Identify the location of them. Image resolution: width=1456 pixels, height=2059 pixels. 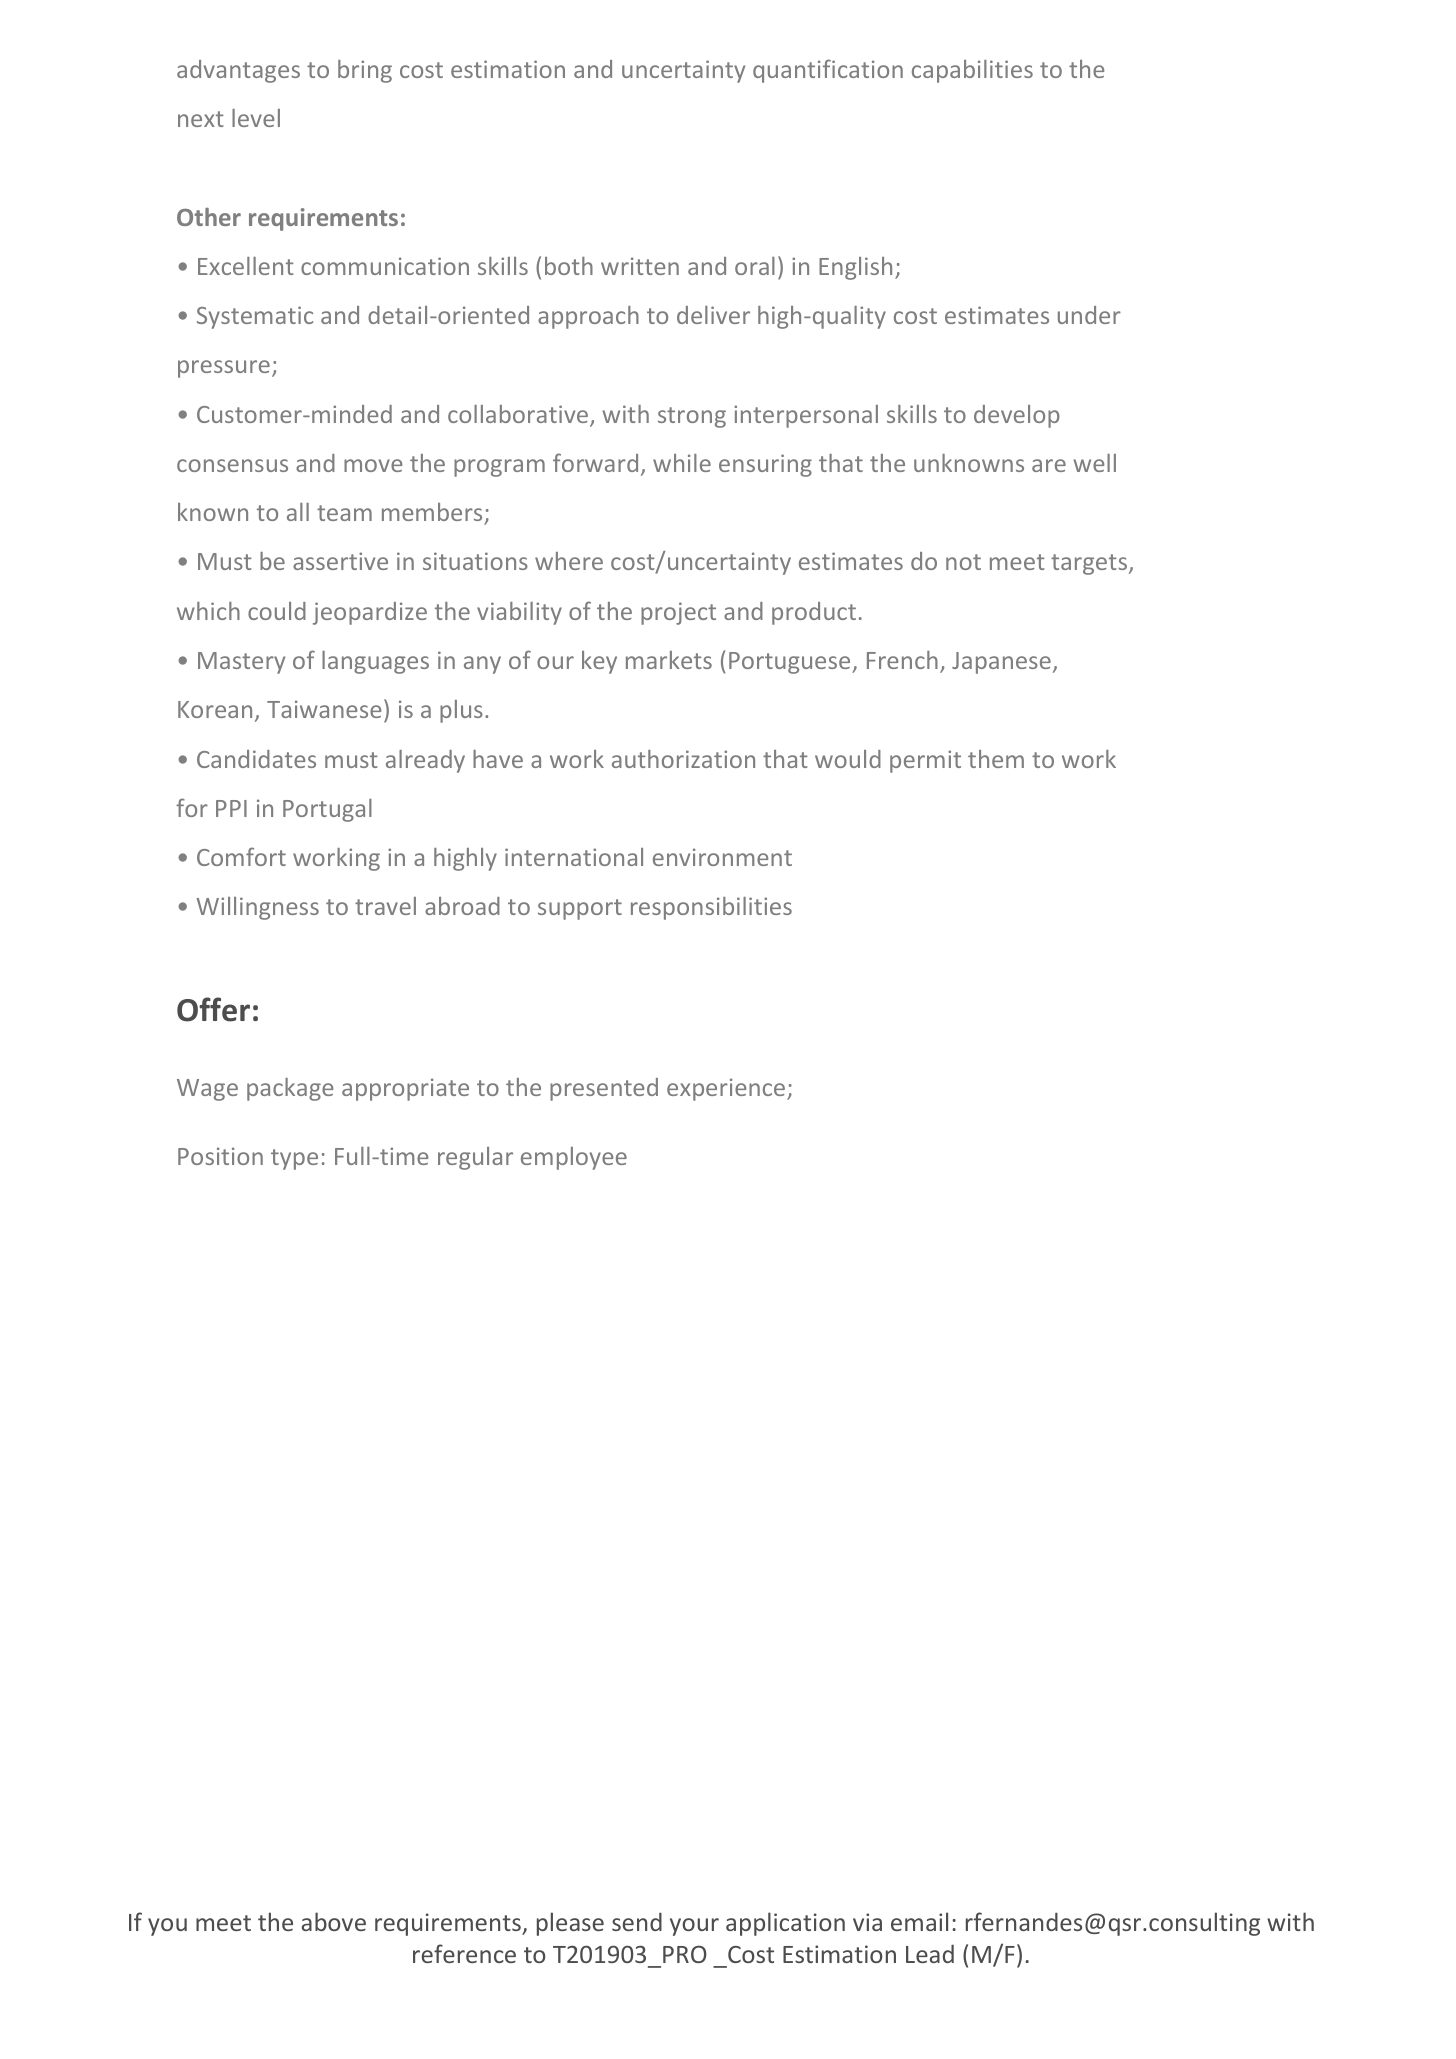
(996, 759).
